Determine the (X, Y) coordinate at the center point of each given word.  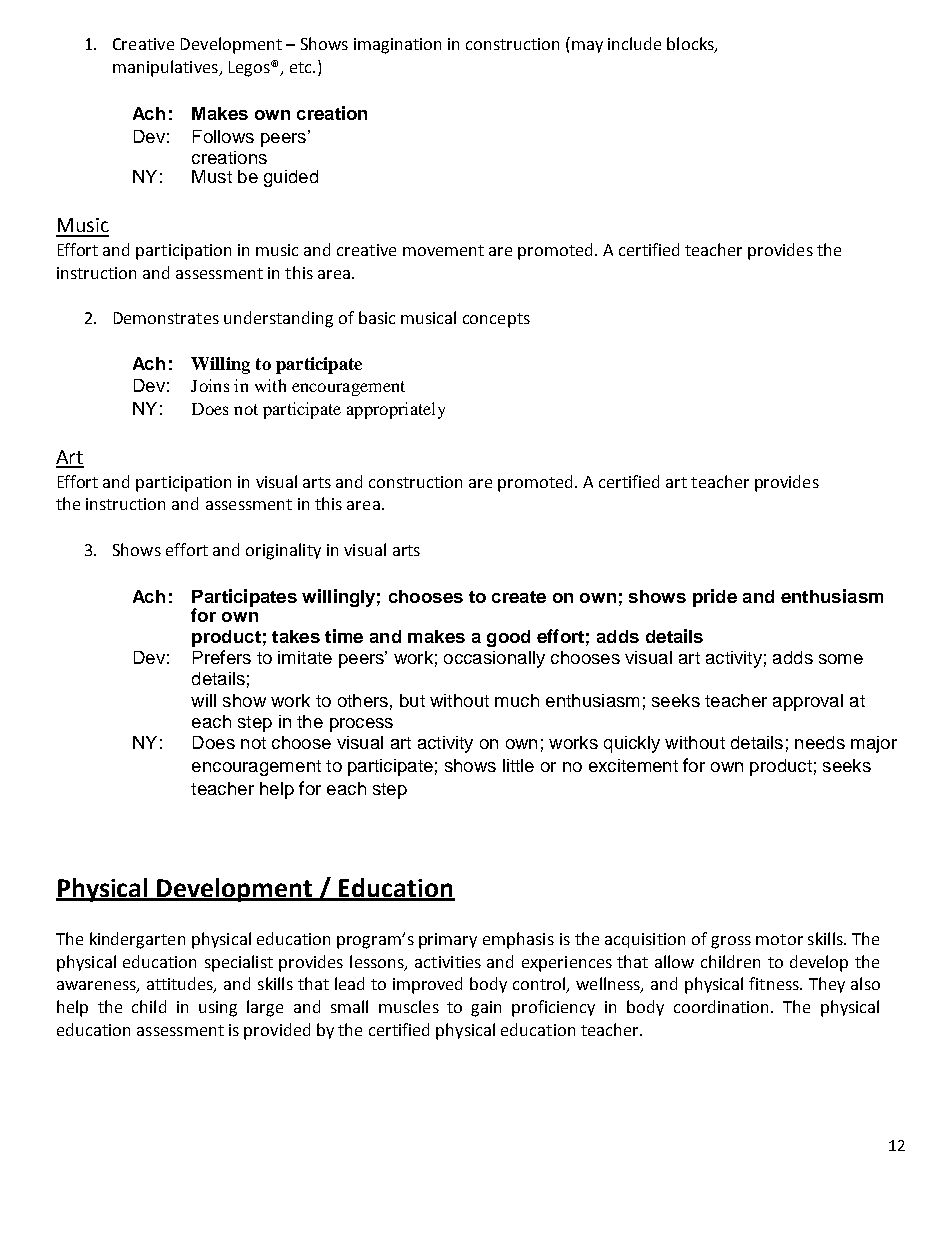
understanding (278, 319)
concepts (496, 320)
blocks (691, 45)
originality (283, 551)
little (518, 765)
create (519, 597)
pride (715, 598)
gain (486, 1009)
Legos (250, 69)
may (587, 47)
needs (820, 742)
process (361, 725)
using (218, 1009)
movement (443, 250)
